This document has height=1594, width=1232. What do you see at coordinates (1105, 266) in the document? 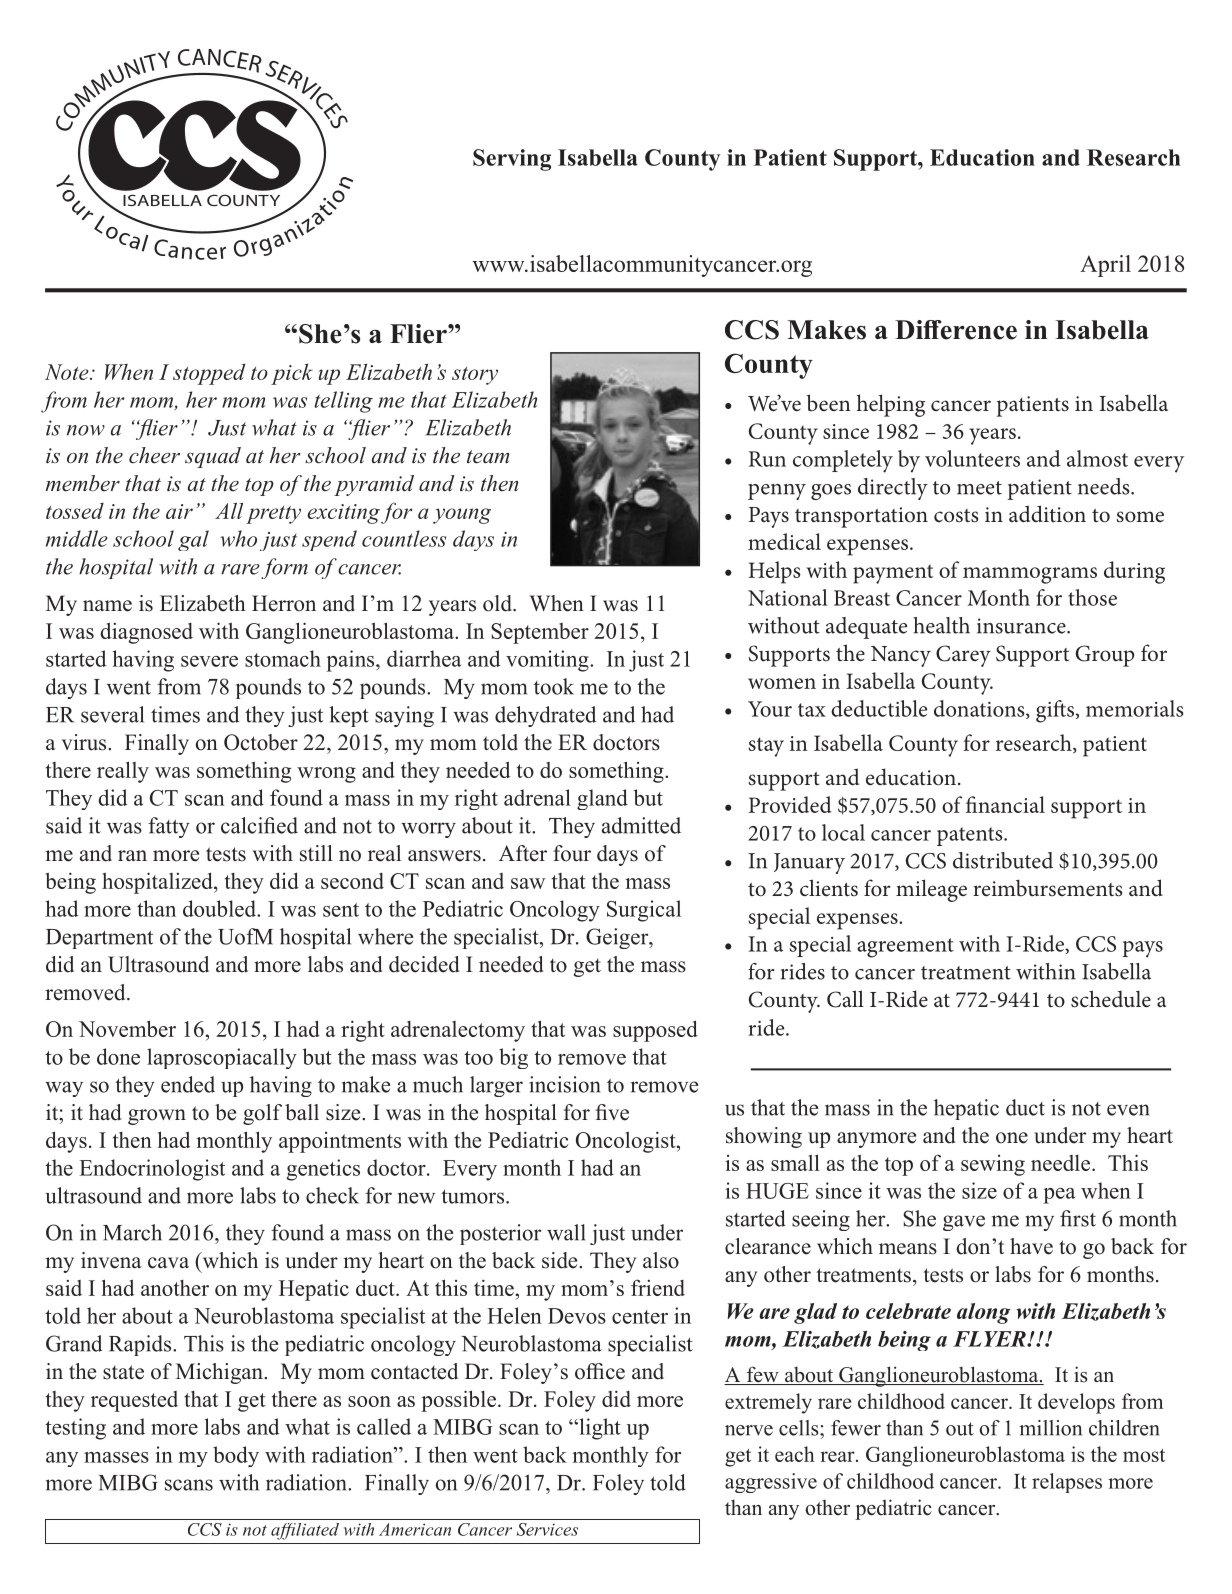
I see `April` at bounding box center [1105, 266].
